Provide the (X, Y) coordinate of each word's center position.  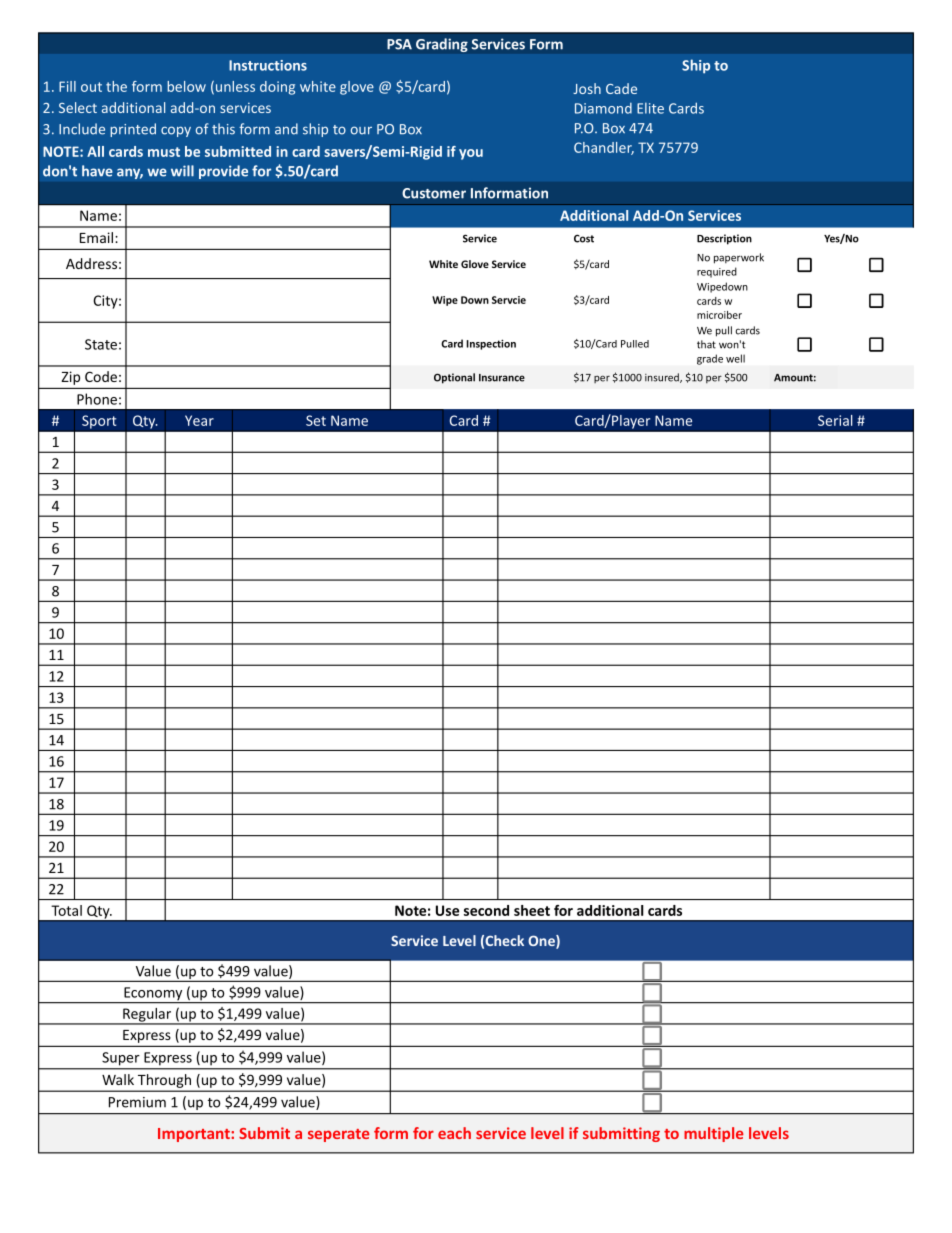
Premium (137, 1102)
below (186, 86)
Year (199, 420)
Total (66, 910)
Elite (650, 108)
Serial (835, 420)
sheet (532, 910)
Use (447, 910)
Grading (442, 45)
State (101, 344)
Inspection (491, 344)
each (454, 1133)
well (735, 358)
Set (316, 420)
